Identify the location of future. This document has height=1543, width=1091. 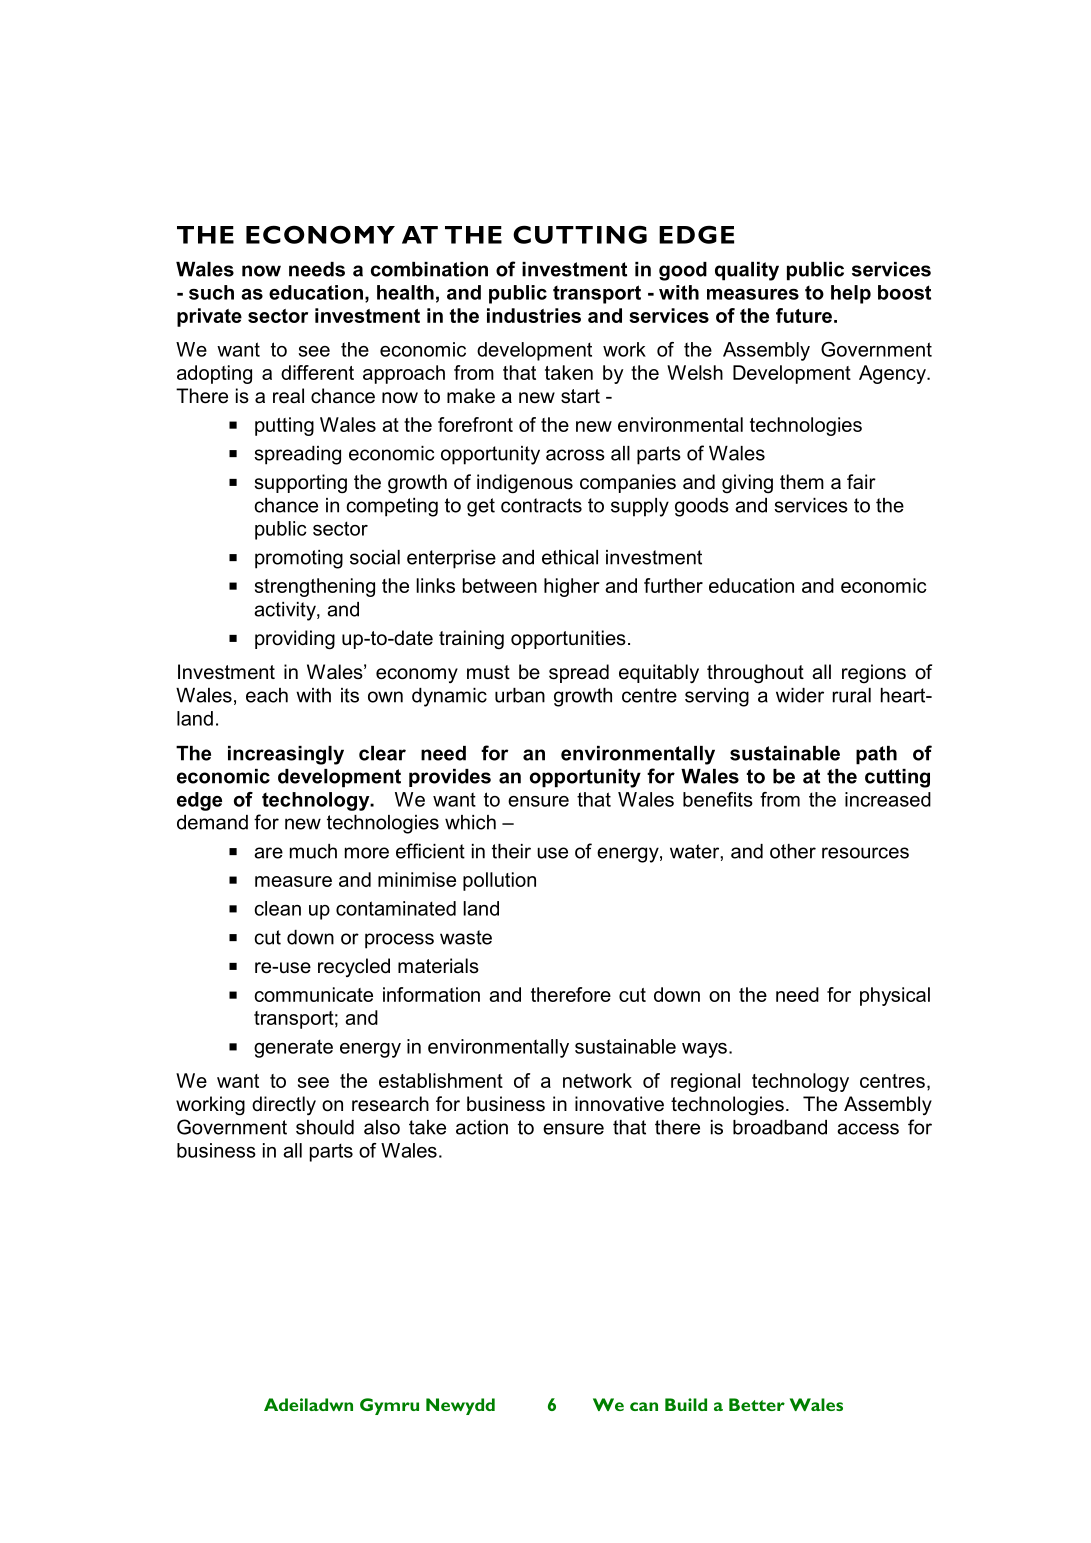
(805, 315).
